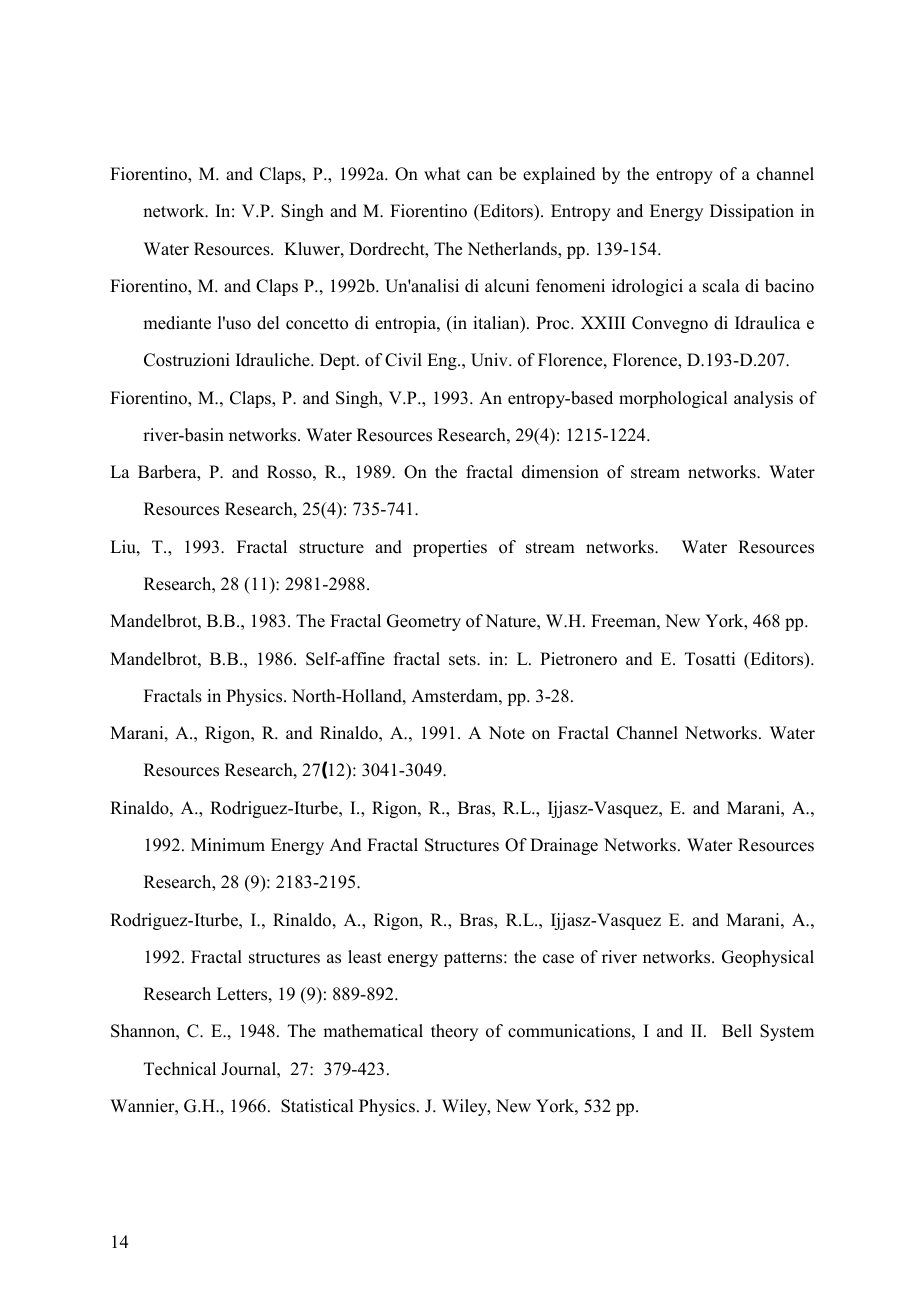  Describe the element at coordinates (177, 323) in the page. I see `mediante` at that location.
